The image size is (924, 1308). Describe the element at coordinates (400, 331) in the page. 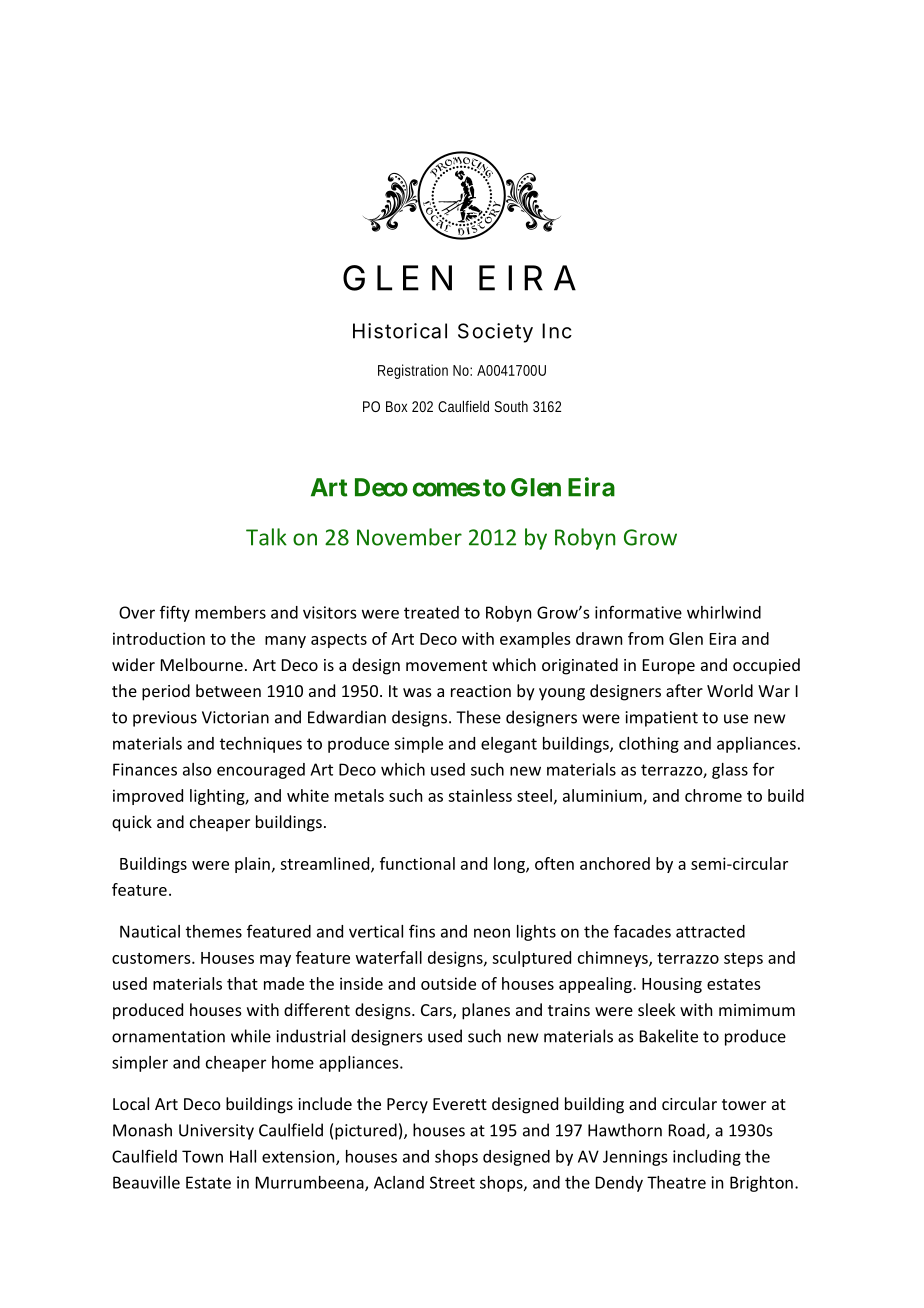

I see `Historical` at that location.
